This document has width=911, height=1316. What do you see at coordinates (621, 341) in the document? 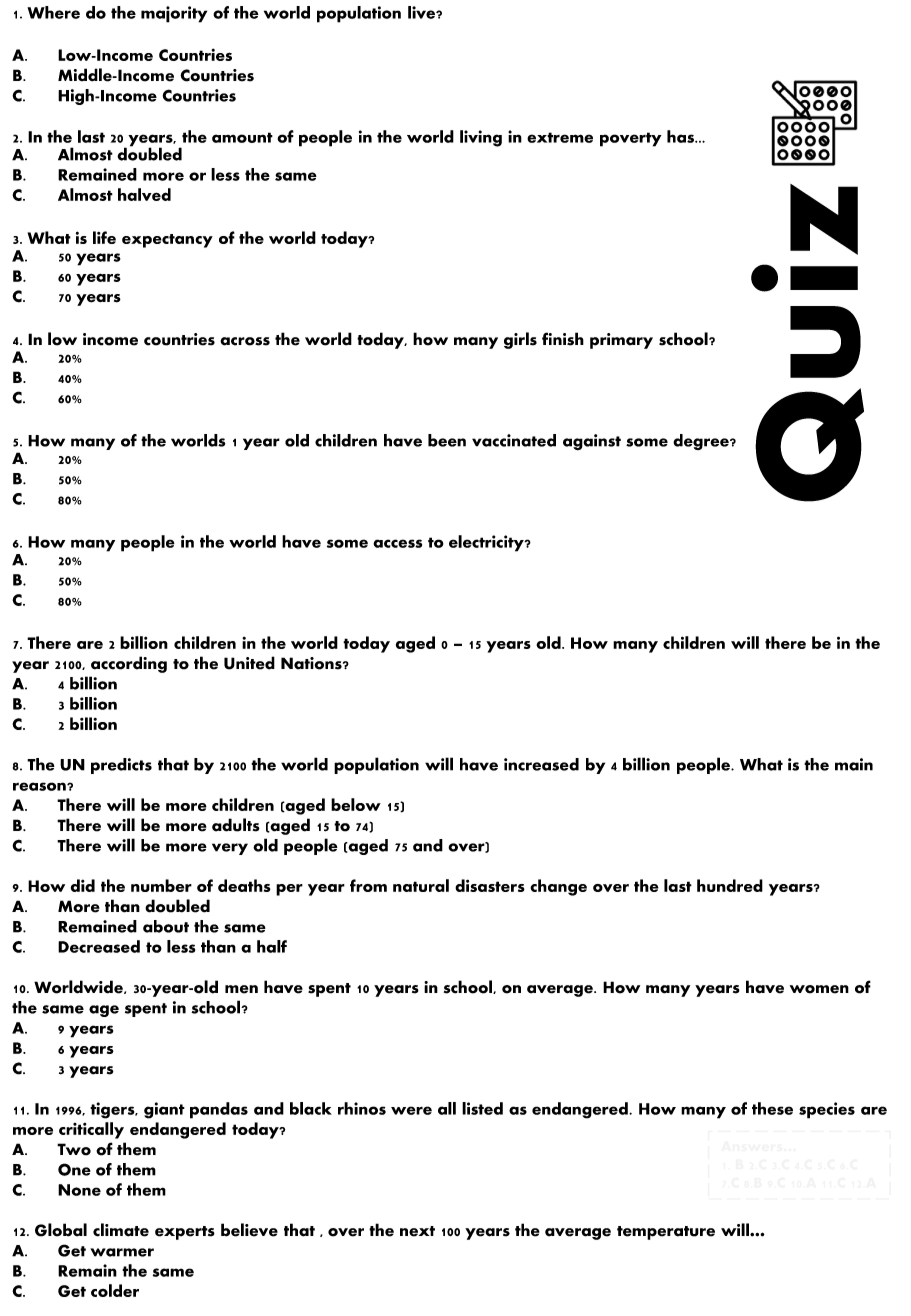
I see `primary` at bounding box center [621, 341].
